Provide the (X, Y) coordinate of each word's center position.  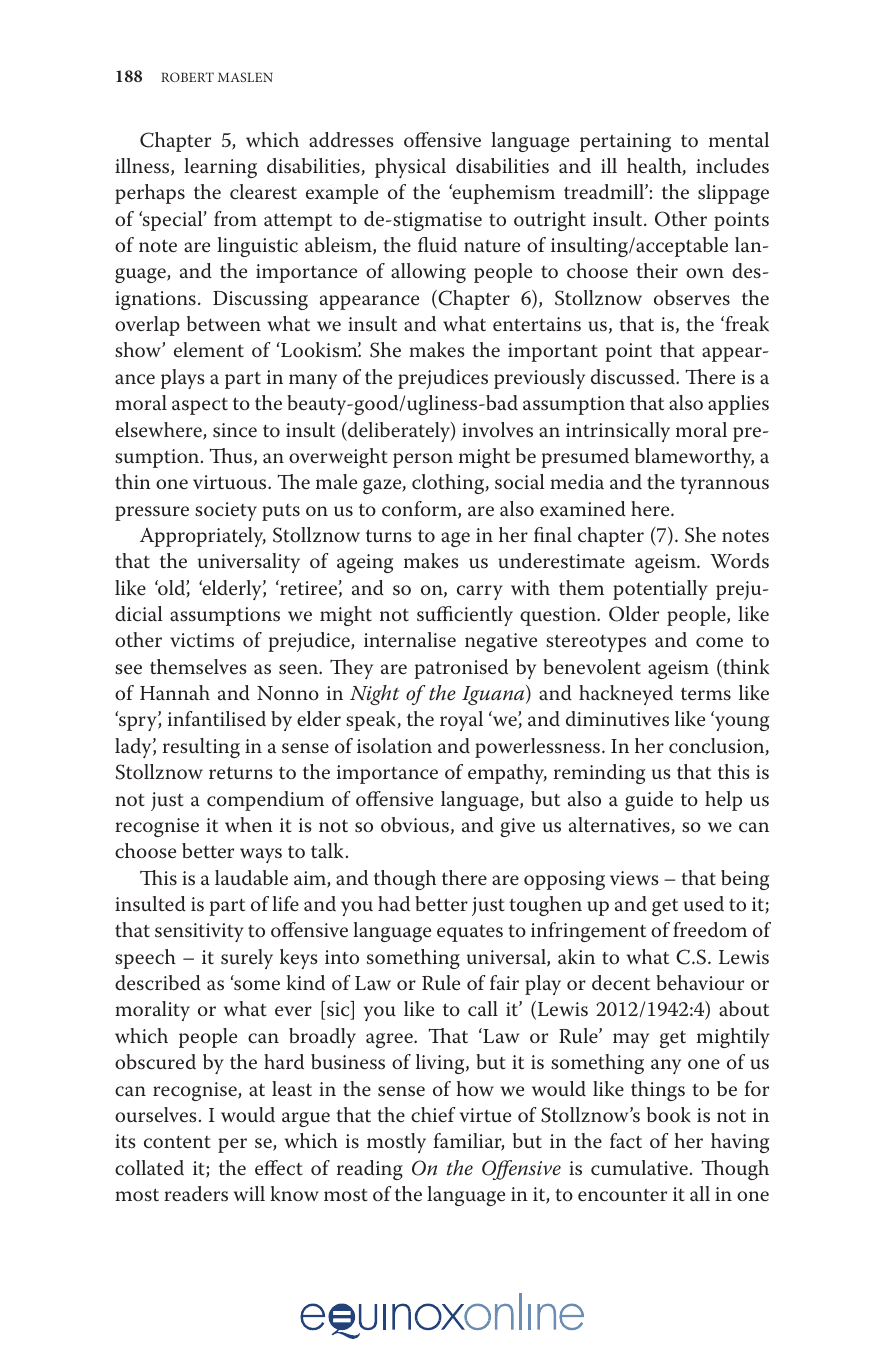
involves (497, 430)
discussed (634, 377)
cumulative (639, 1168)
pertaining (625, 142)
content (177, 1142)
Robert (187, 77)
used (704, 904)
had (394, 903)
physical (410, 168)
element (209, 350)
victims (202, 640)
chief (433, 1115)
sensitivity (199, 932)
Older (634, 614)
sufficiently (465, 616)
